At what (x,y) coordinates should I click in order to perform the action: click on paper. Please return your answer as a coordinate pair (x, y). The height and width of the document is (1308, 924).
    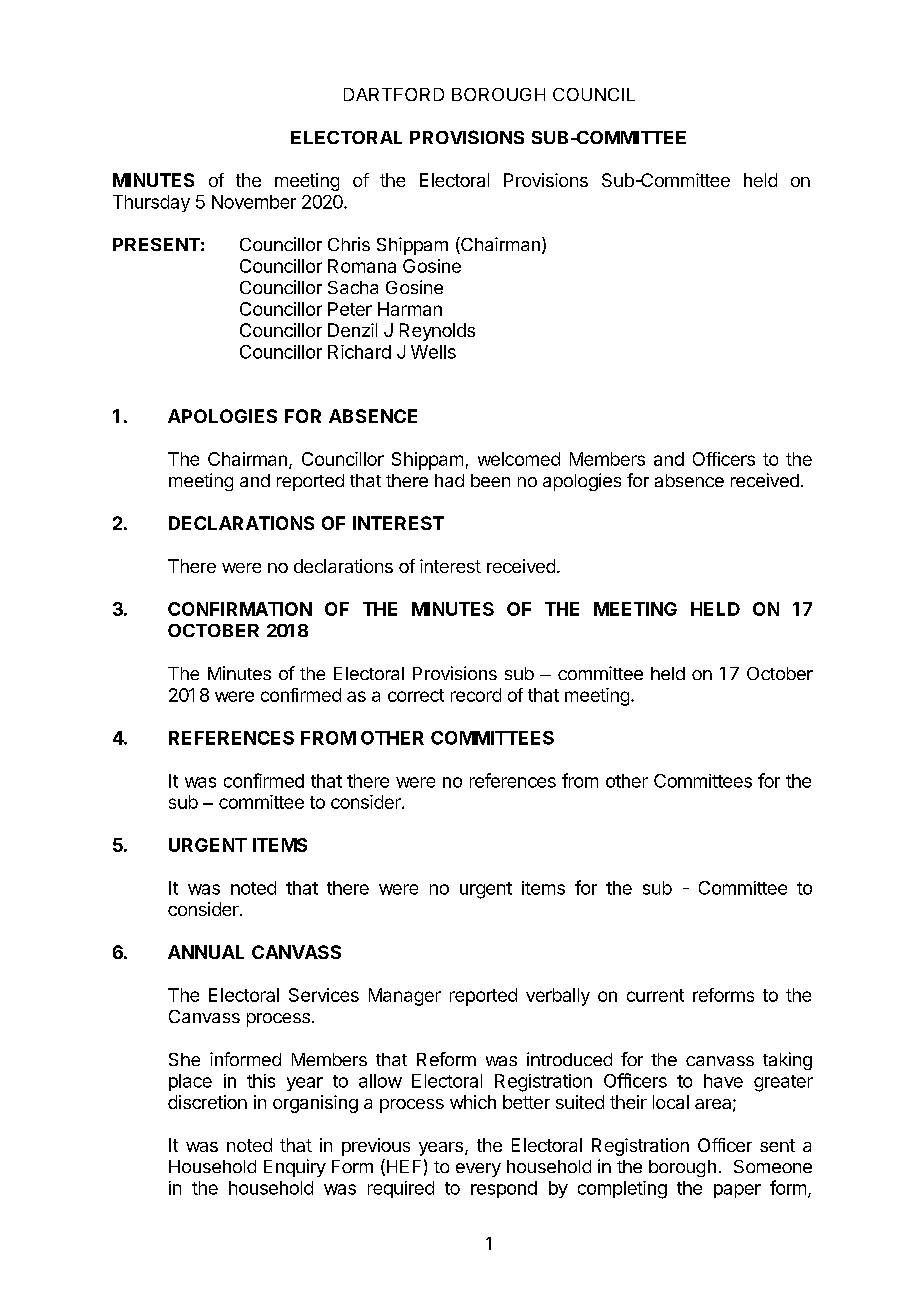
    Looking at the image, I should click on (737, 1191).
